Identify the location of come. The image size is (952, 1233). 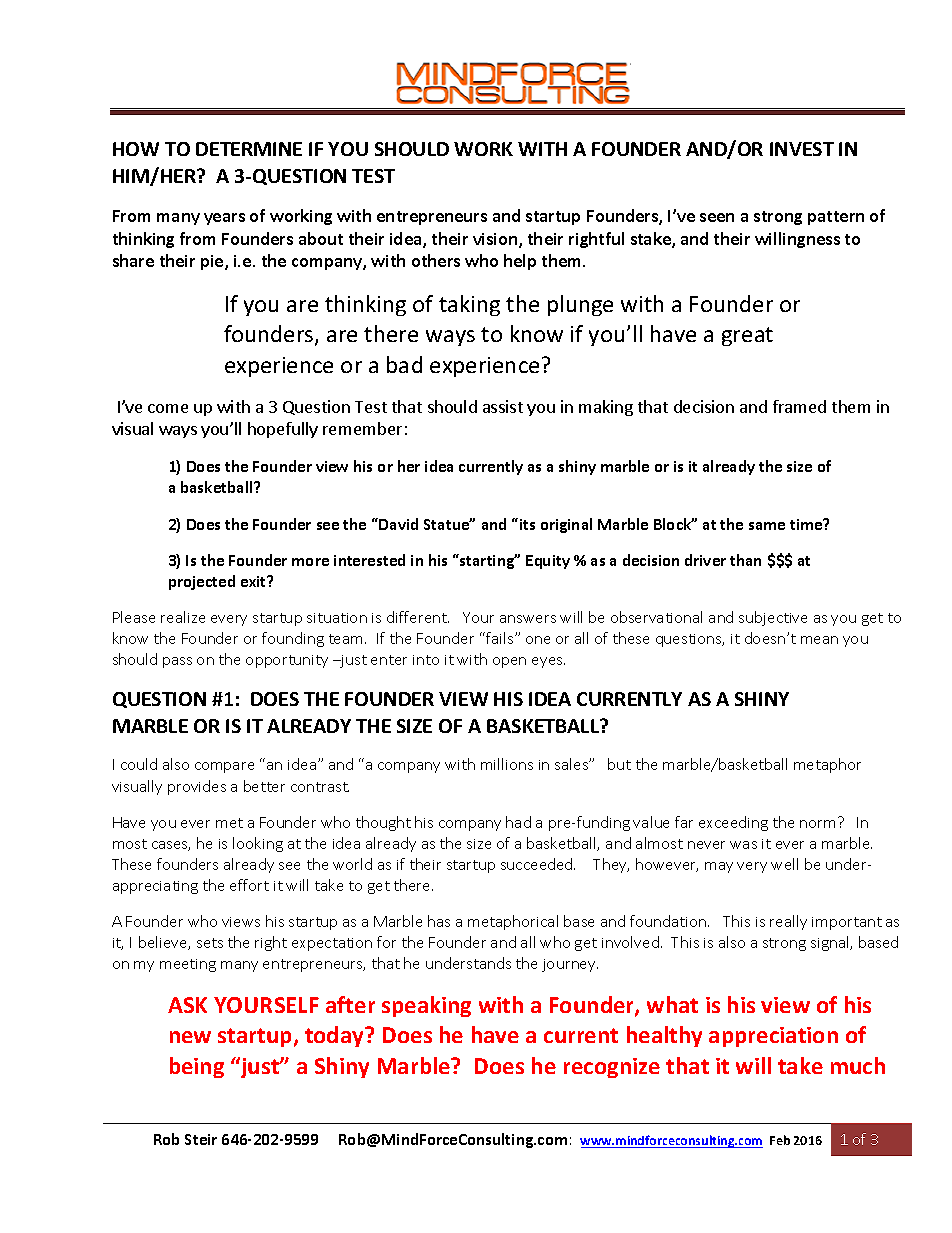
(168, 408).
